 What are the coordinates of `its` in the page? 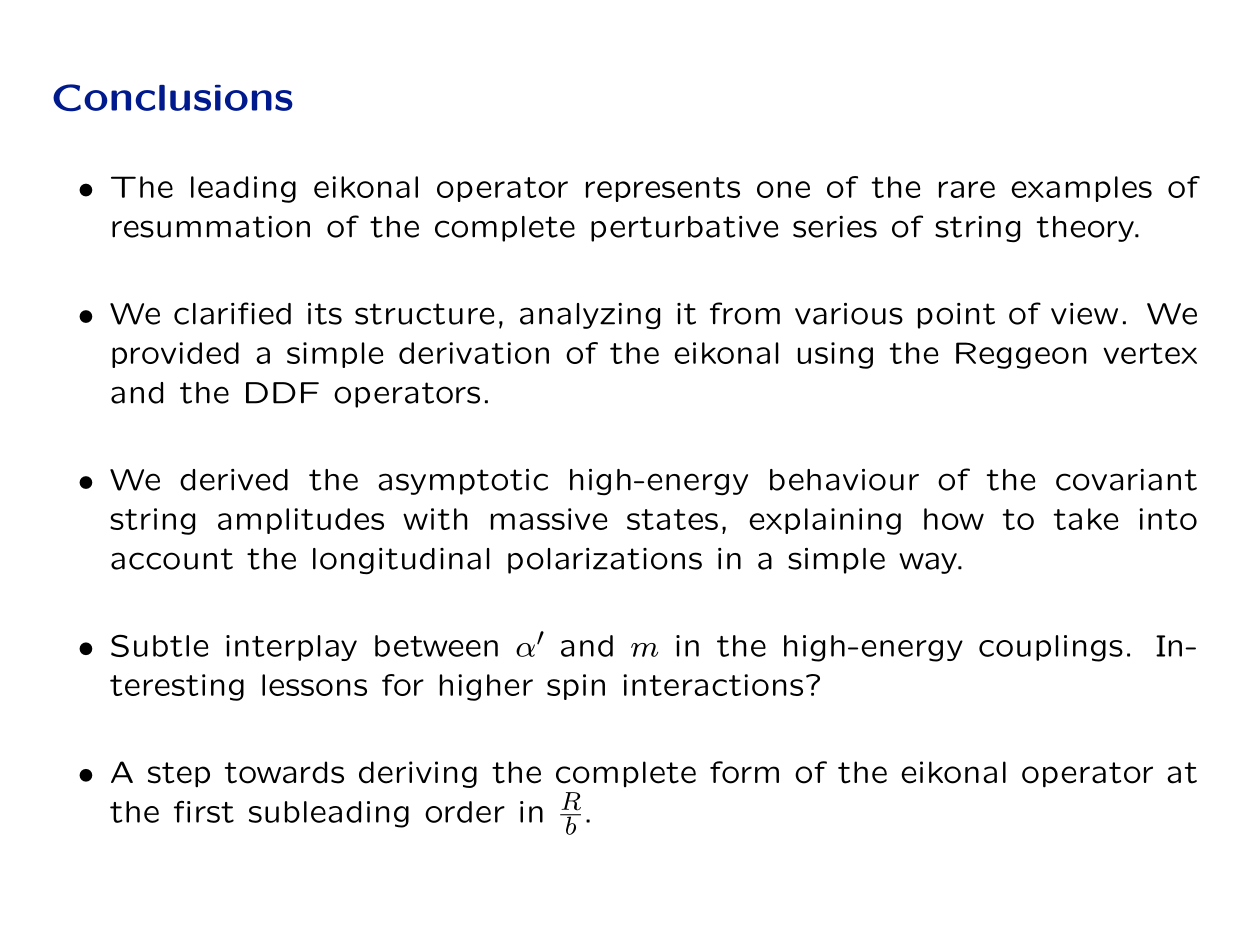 It's located at (325, 314).
